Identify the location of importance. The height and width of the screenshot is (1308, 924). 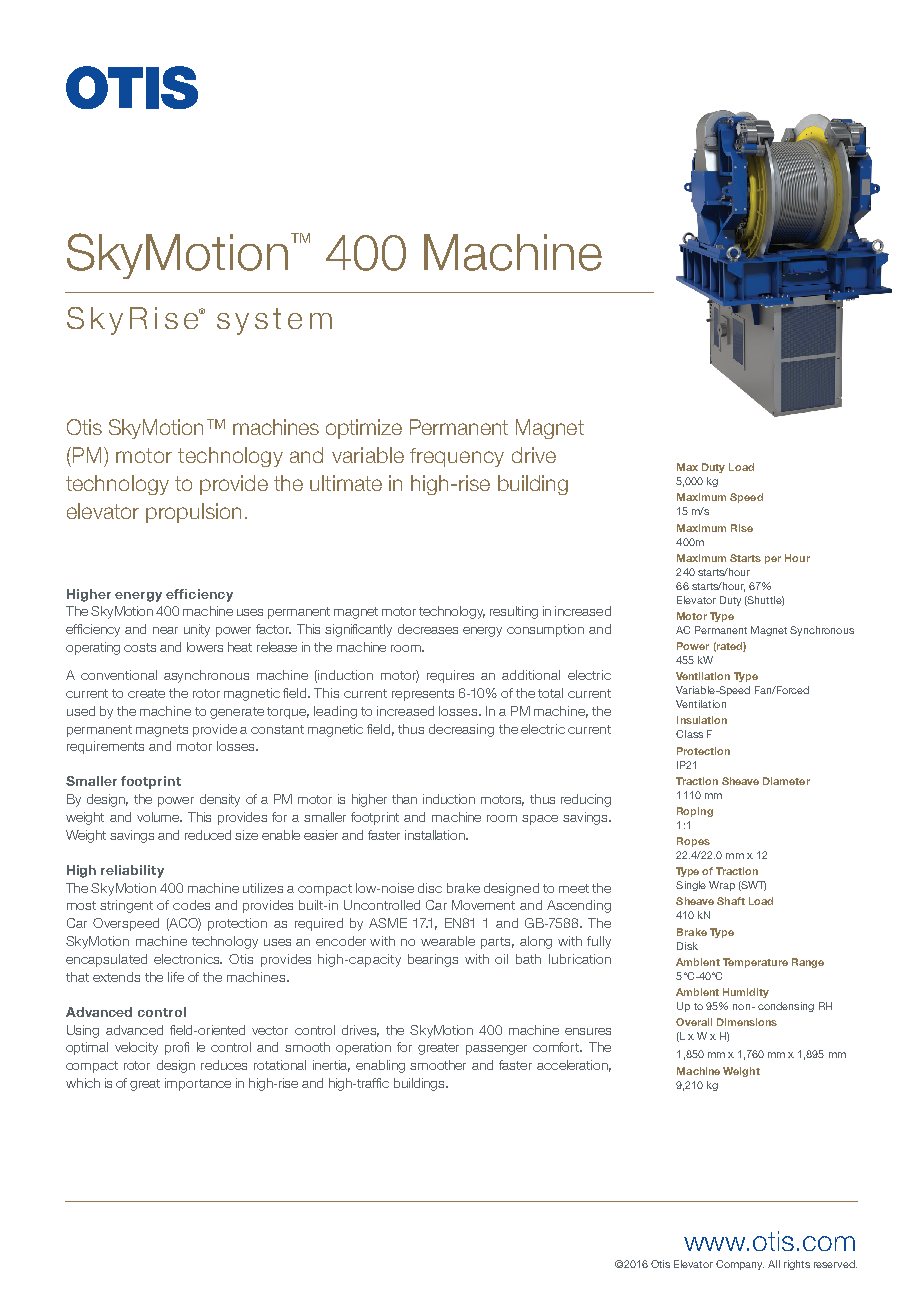
(198, 1084).
